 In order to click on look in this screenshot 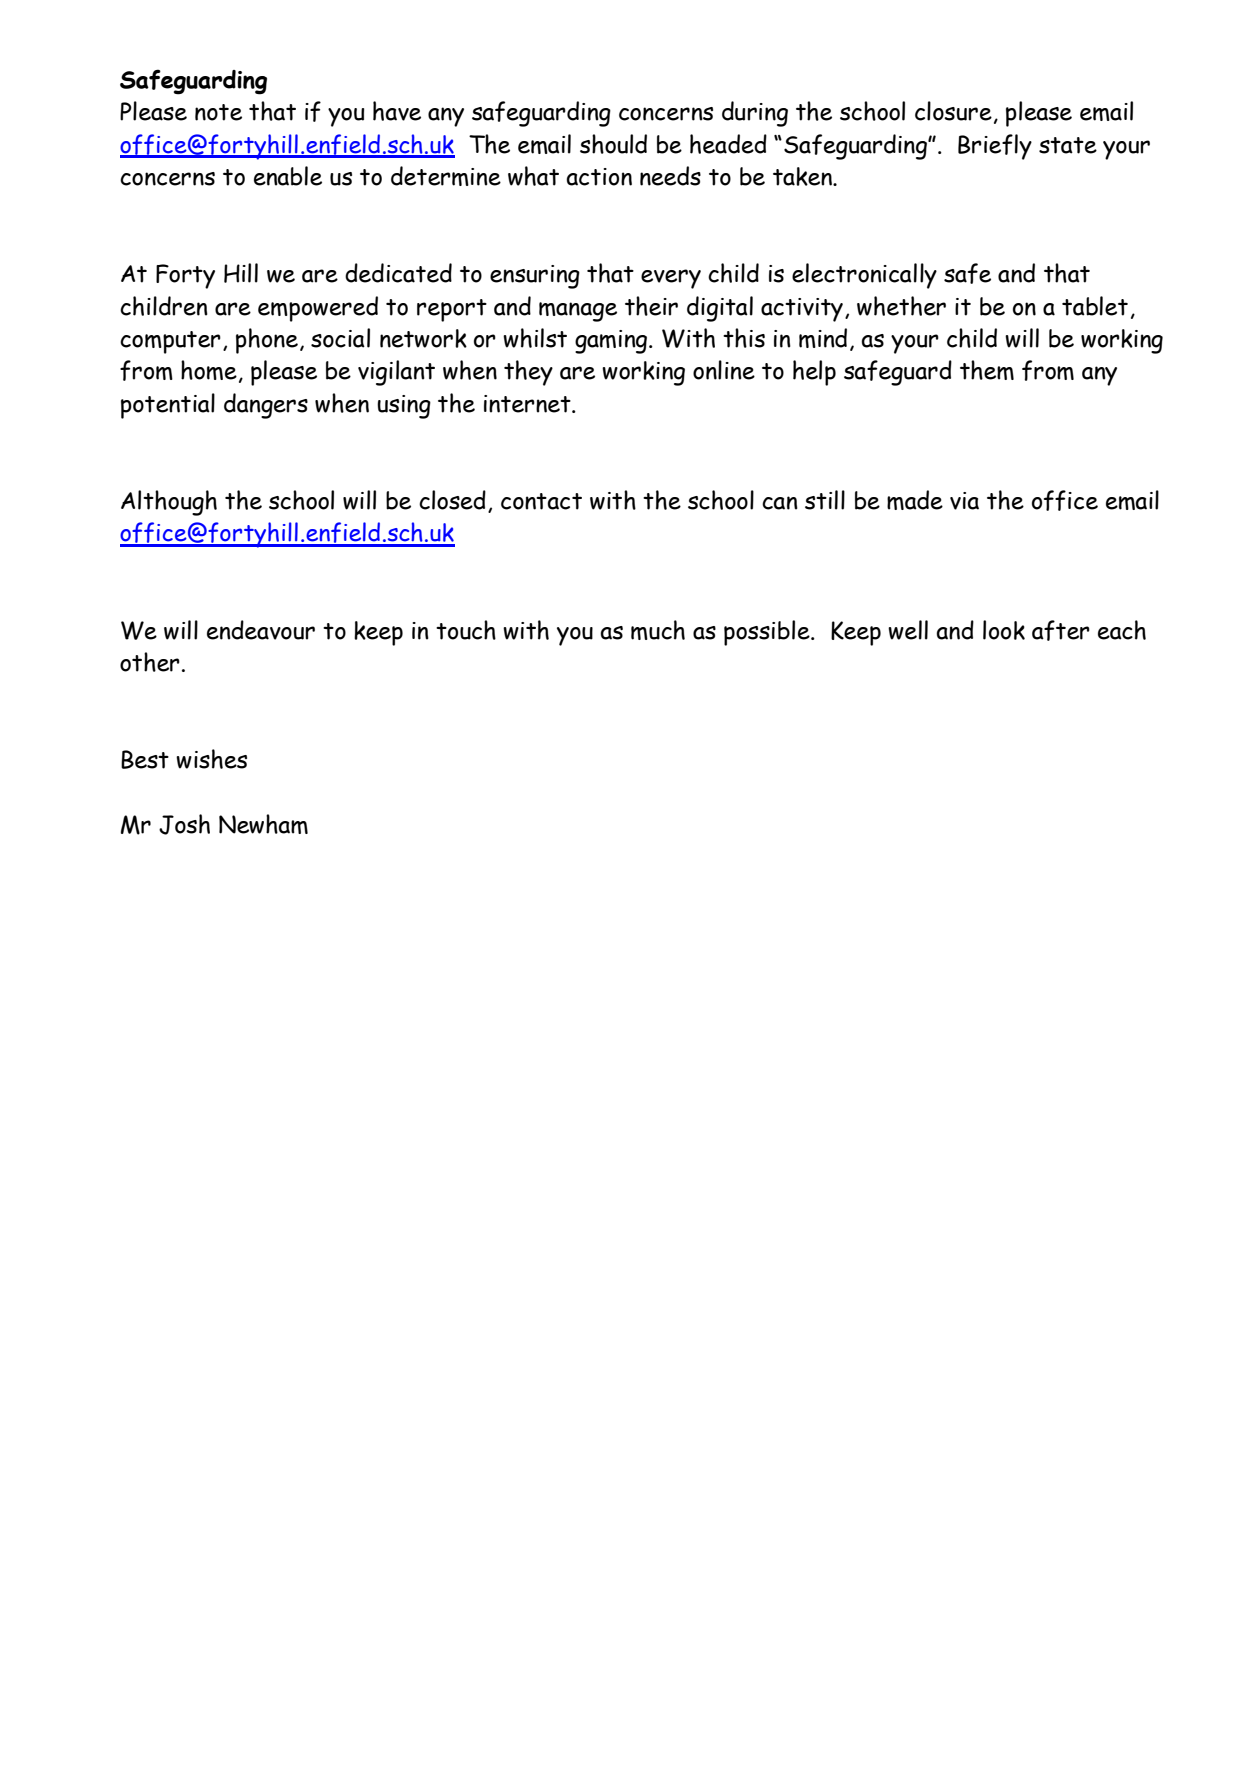, I will do `click(1004, 630)`.
